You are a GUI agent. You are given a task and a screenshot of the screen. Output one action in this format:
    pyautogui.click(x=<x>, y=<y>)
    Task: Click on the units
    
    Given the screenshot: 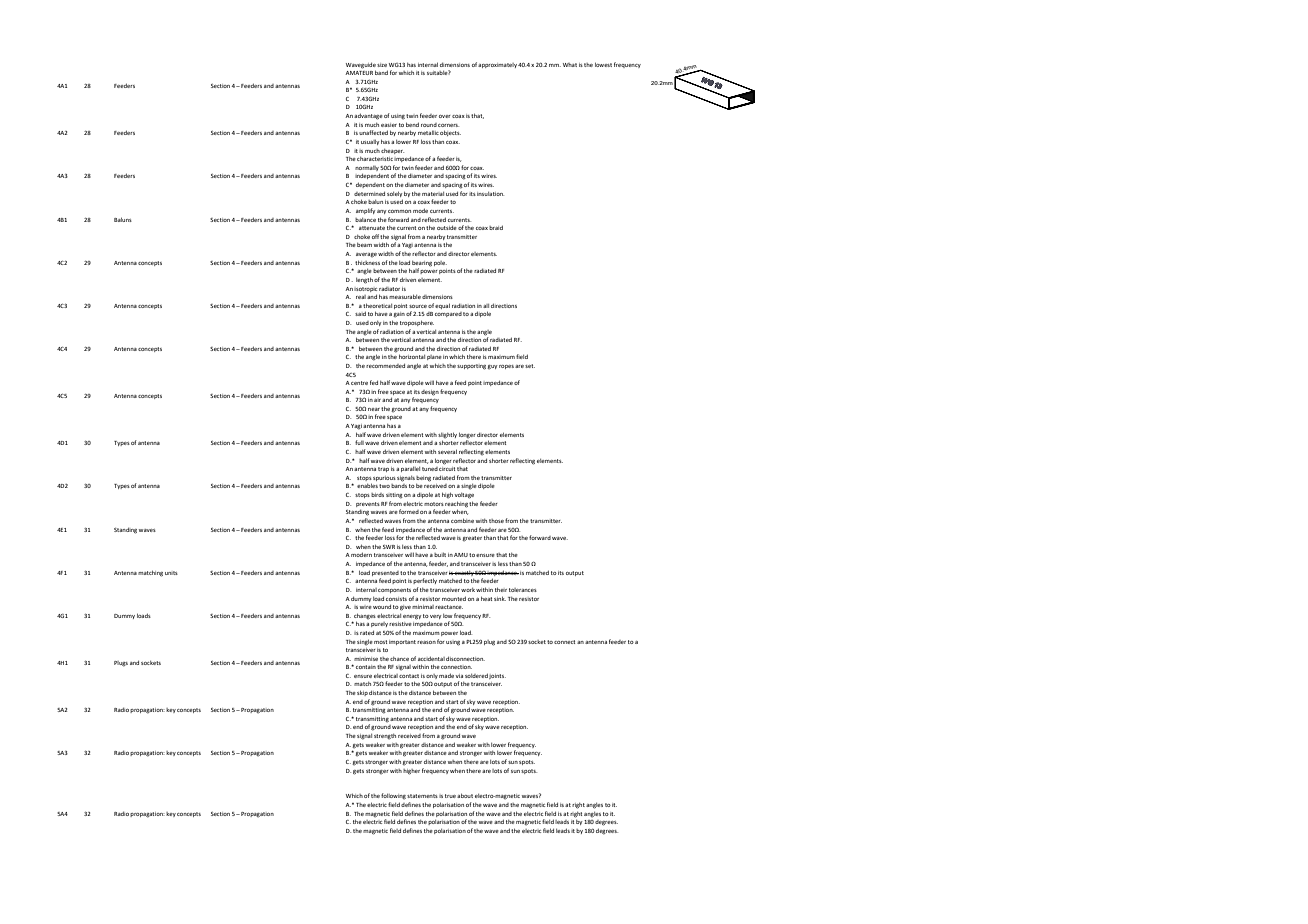 What is the action you would take?
    pyautogui.click(x=171, y=573)
